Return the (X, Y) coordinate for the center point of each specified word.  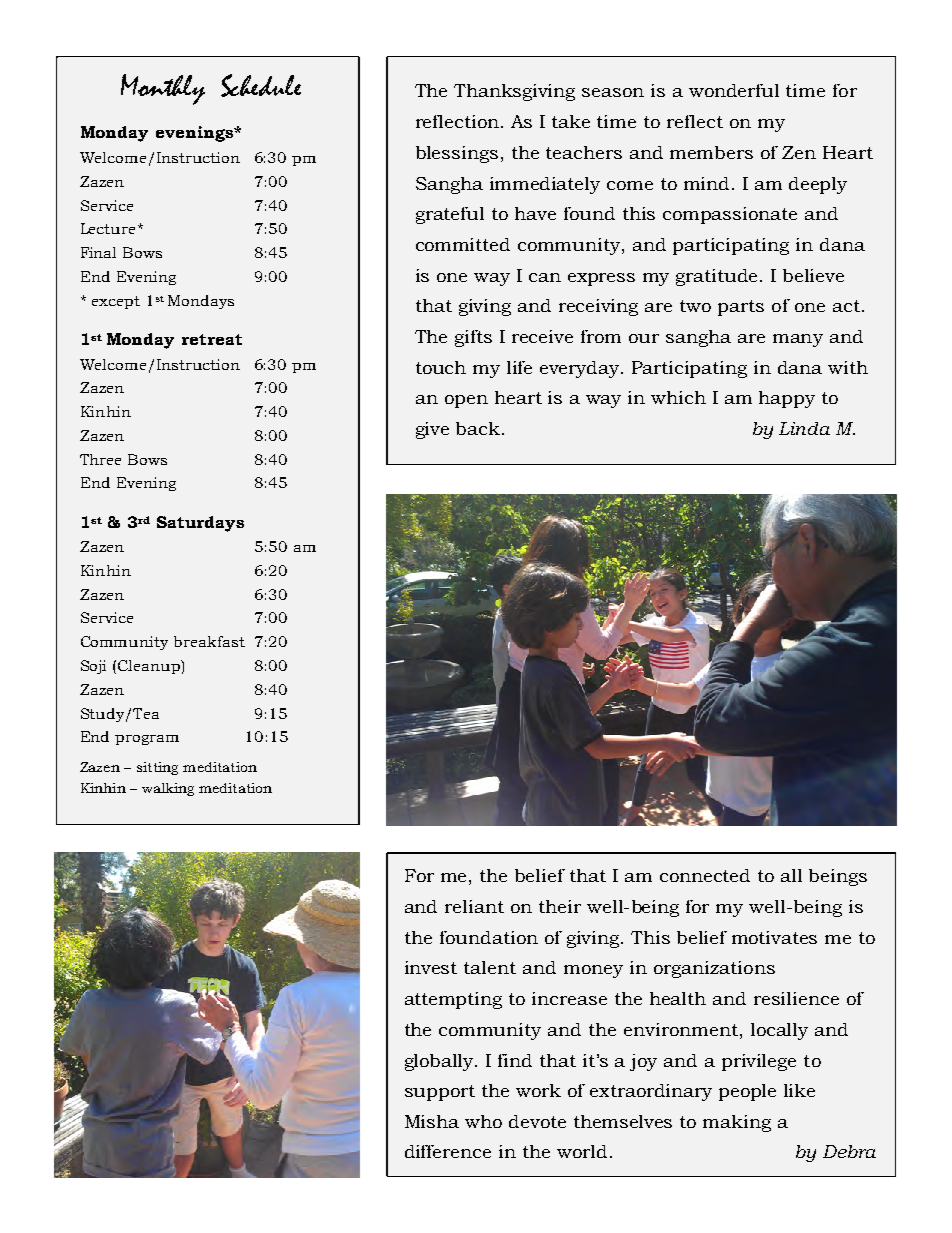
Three (100, 459)
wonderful (734, 90)
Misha (432, 1121)
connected (705, 875)
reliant (474, 906)
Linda (804, 428)
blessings (457, 154)
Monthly (163, 89)
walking (168, 789)
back (478, 428)
